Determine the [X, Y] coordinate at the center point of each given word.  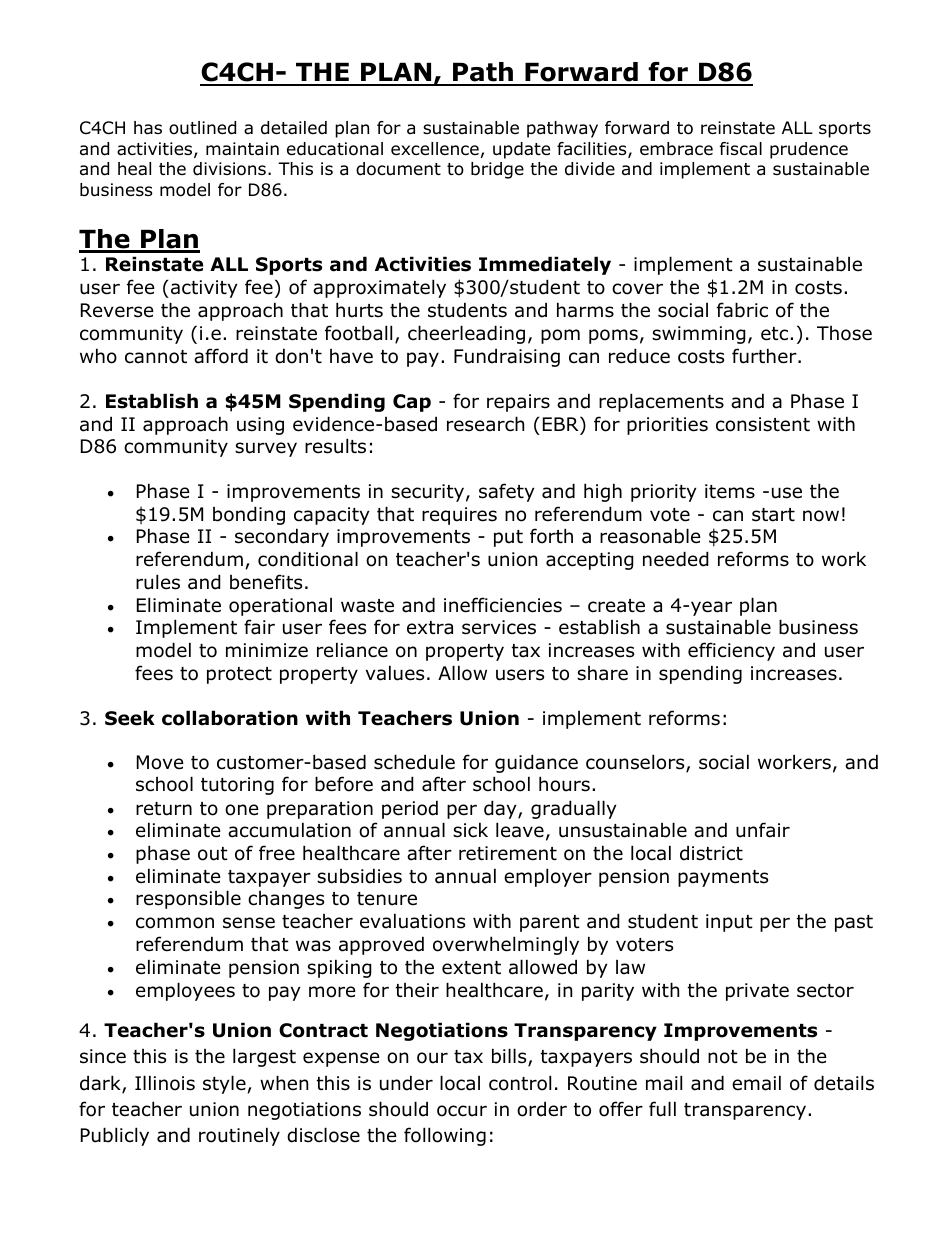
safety [507, 492]
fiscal [741, 148]
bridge [497, 170]
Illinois [165, 1083]
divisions [229, 169]
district [711, 853]
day [501, 809]
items [730, 491]
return [164, 809]
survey [266, 449]
